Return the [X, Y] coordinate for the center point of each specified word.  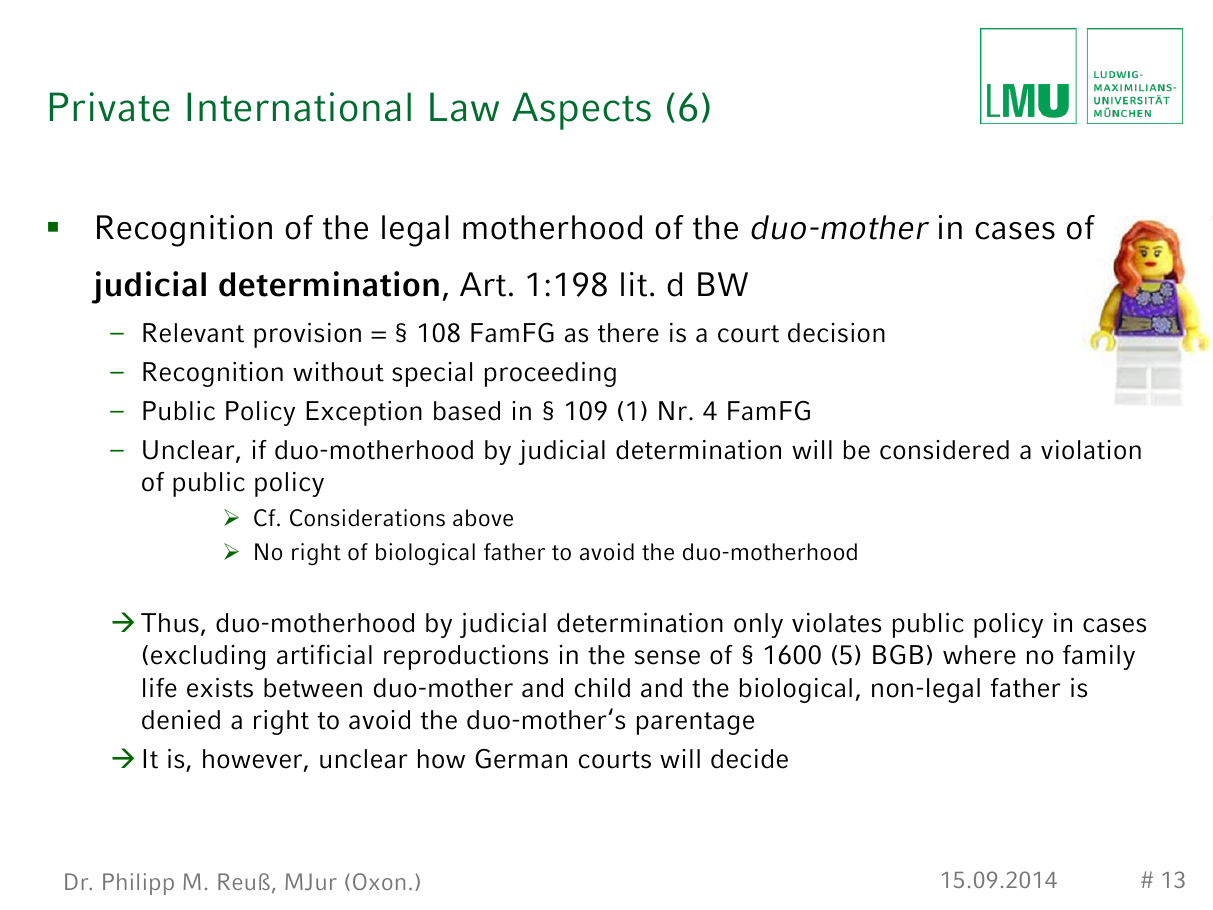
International [299, 107]
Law [464, 107]
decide [749, 759]
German [521, 759]
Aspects [581, 111]
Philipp [138, 884]
